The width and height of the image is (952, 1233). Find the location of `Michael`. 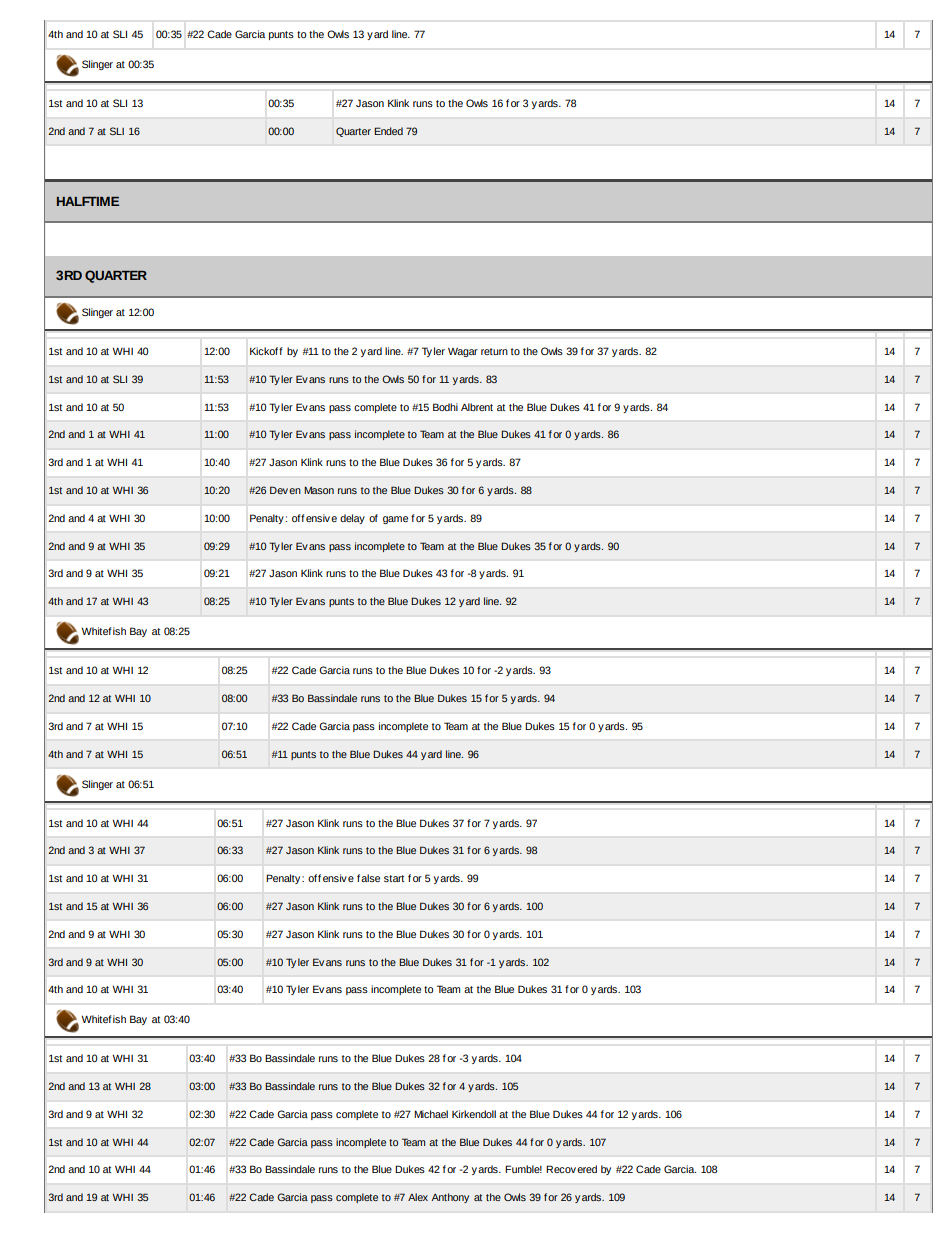

Michael is located at coordinates (431, 1114).
